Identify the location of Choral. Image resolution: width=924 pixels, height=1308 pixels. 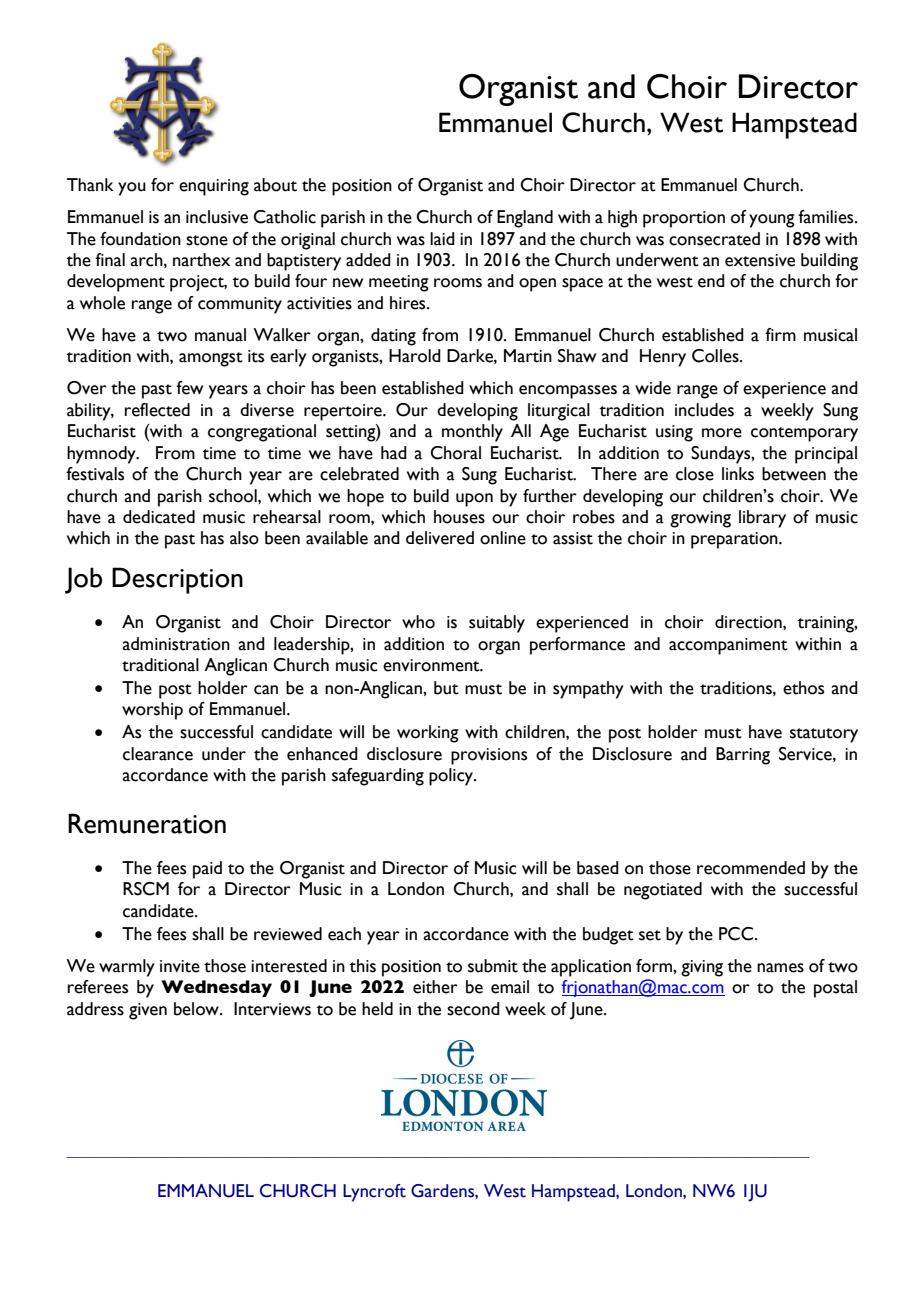
(455, 453).
